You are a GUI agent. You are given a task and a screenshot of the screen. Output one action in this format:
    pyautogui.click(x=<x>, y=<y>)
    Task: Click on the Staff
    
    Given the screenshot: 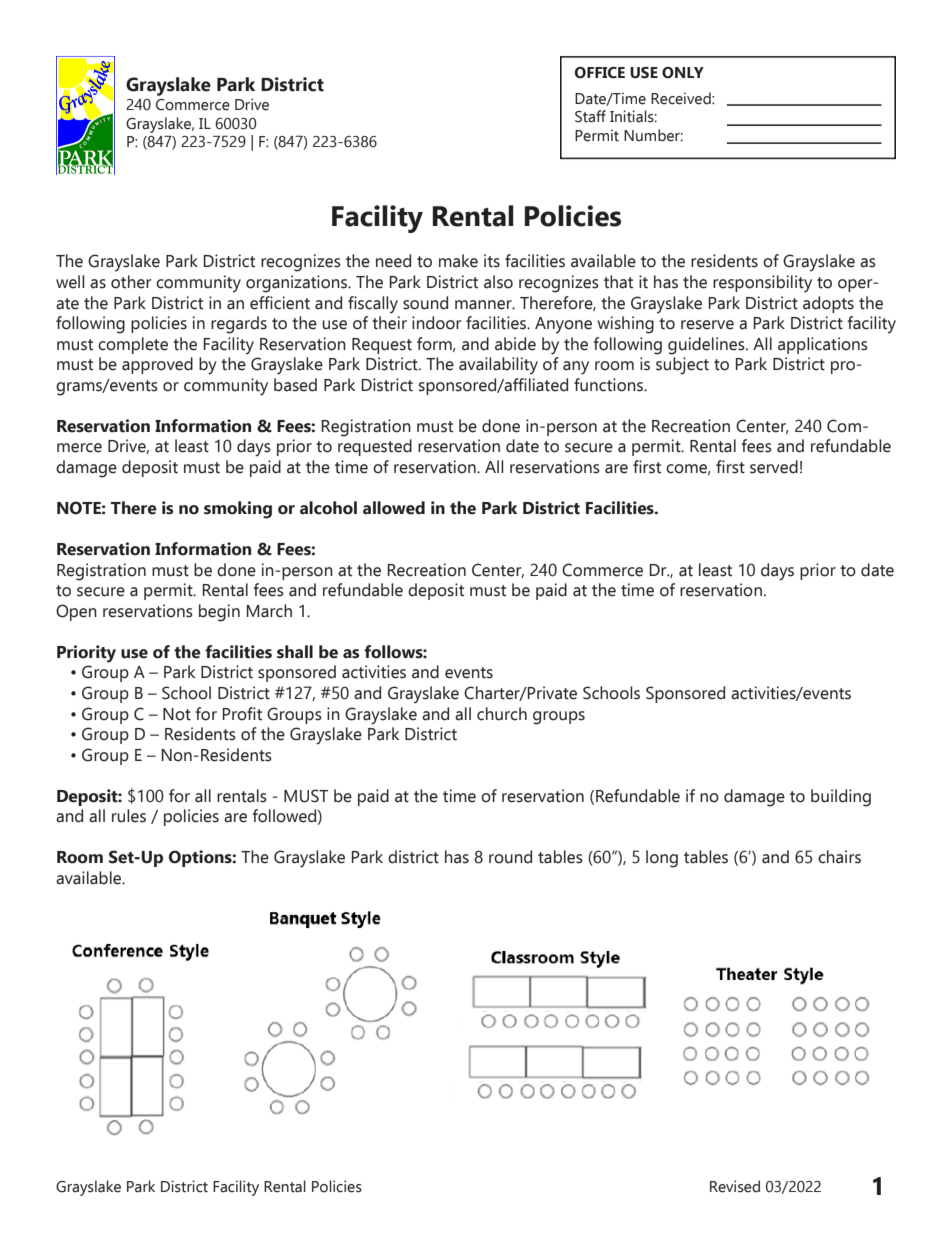 What is the action you would take?
    pyautogui.click(x=590, y=116)
